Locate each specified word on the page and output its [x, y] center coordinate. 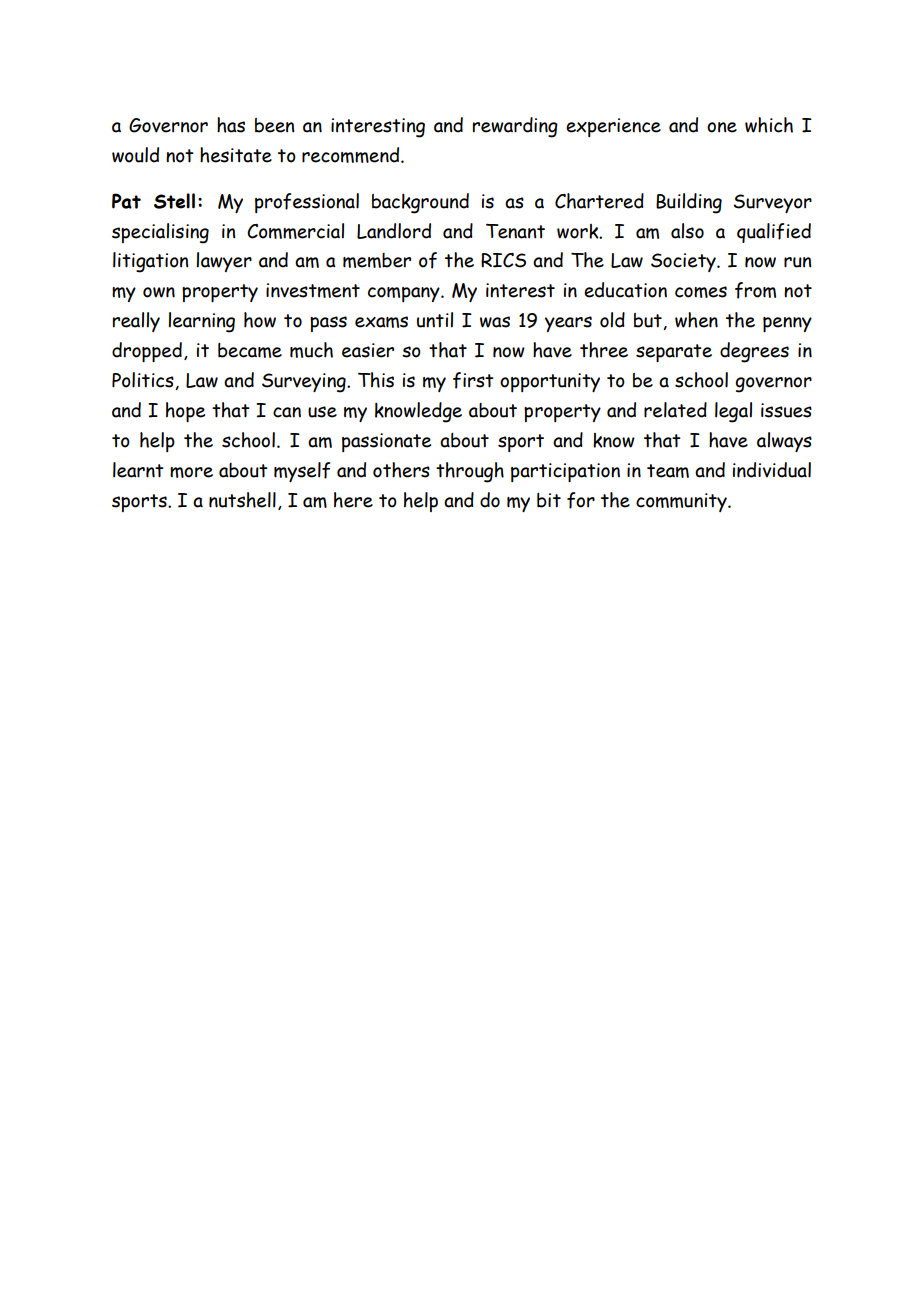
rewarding [515, 127]
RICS [503, 260]
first [473, 380]
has [231, 125]
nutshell [242, 500]
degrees [754, 352]
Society [684, 262]
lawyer [224, 262]
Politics [144, 381]
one [722, 127]
